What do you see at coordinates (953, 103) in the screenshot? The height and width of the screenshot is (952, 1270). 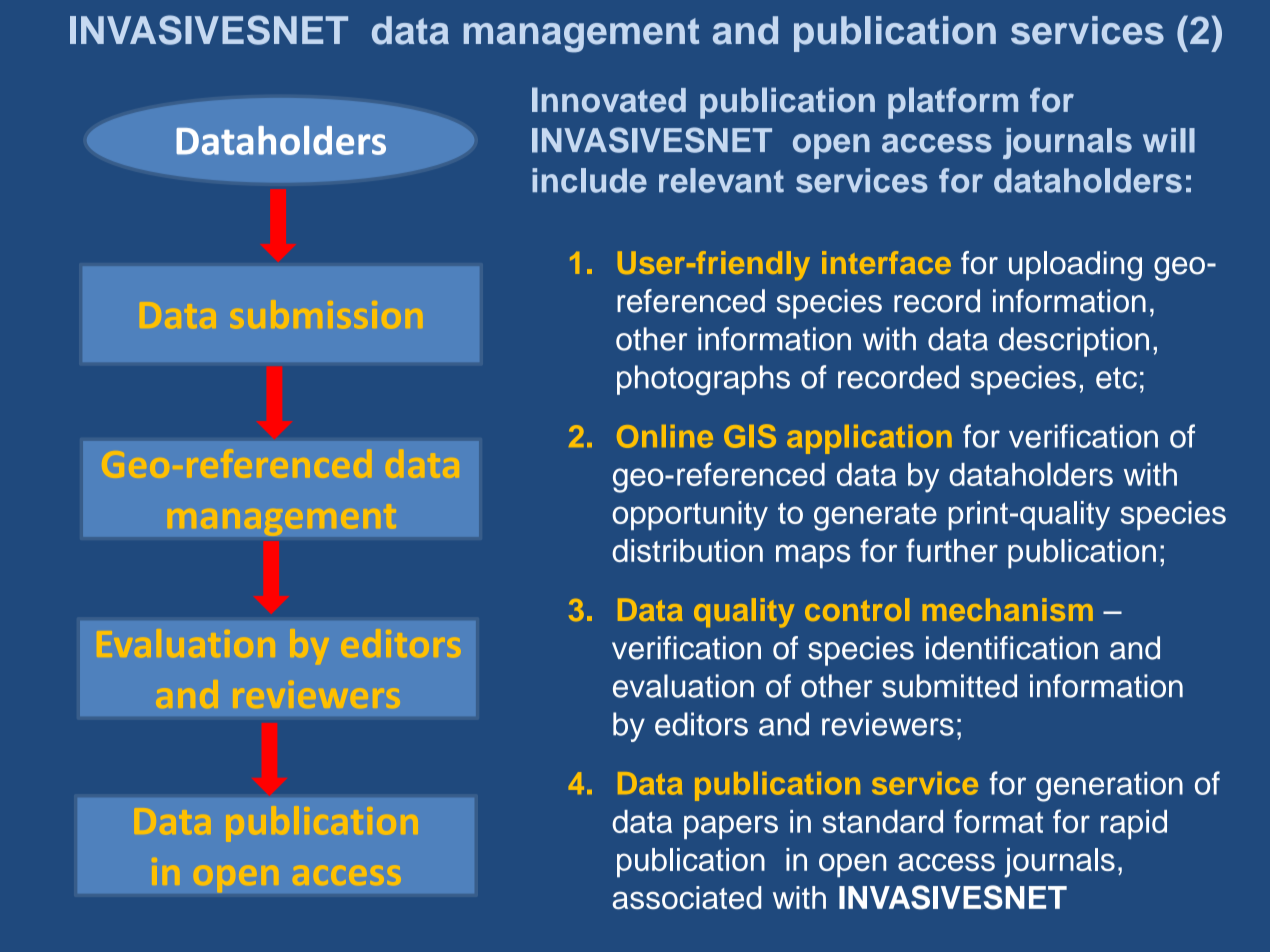 I see `platform` at bounding box center [953, 103].
